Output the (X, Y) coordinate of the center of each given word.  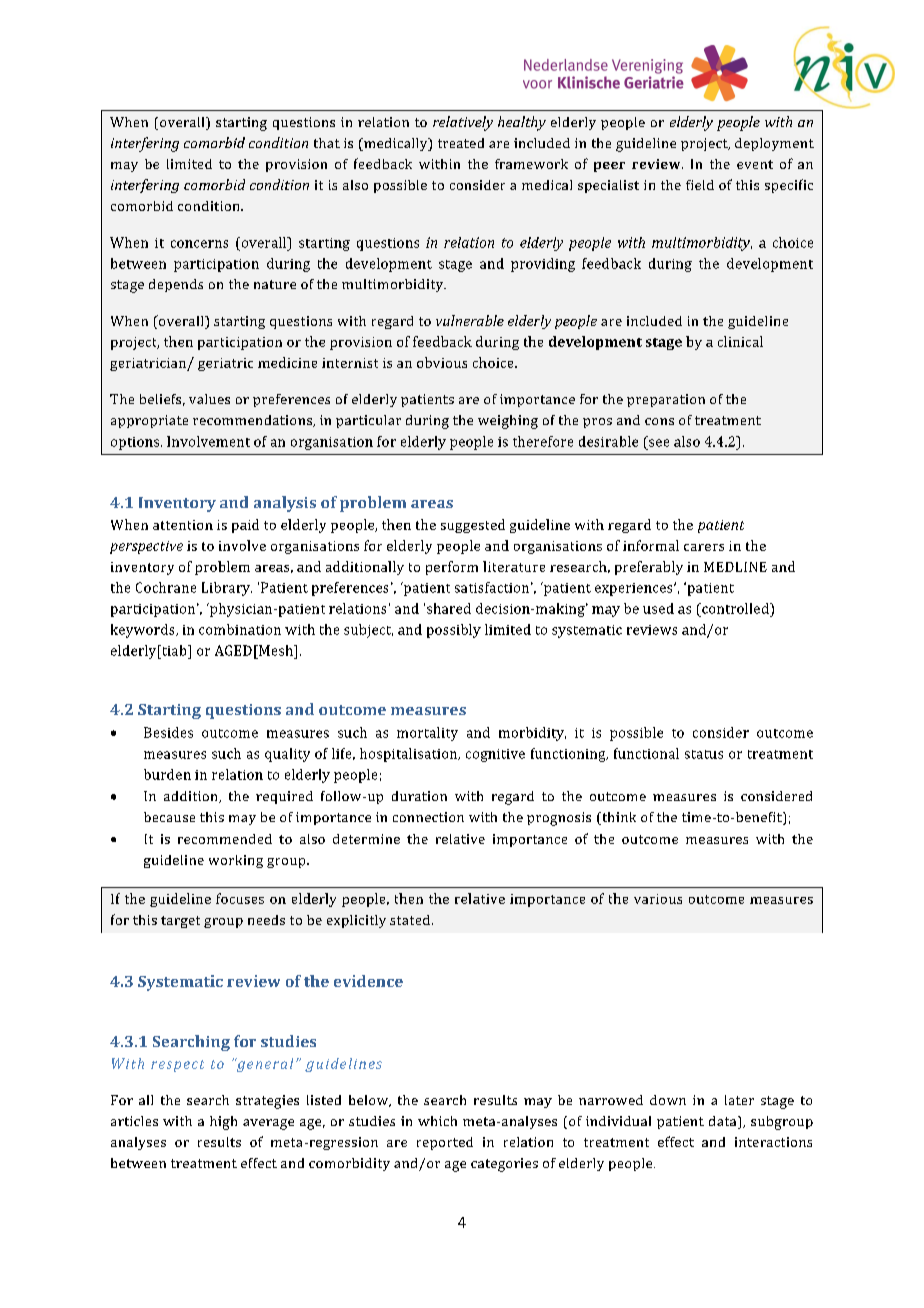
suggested (473, 526)
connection (428, 817)
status (704, 754)
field (700, 185)
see (659, 443)
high (223, 1123)
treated (461, 143)
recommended (225, 839)
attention (183, 525)
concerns (199, 244)
